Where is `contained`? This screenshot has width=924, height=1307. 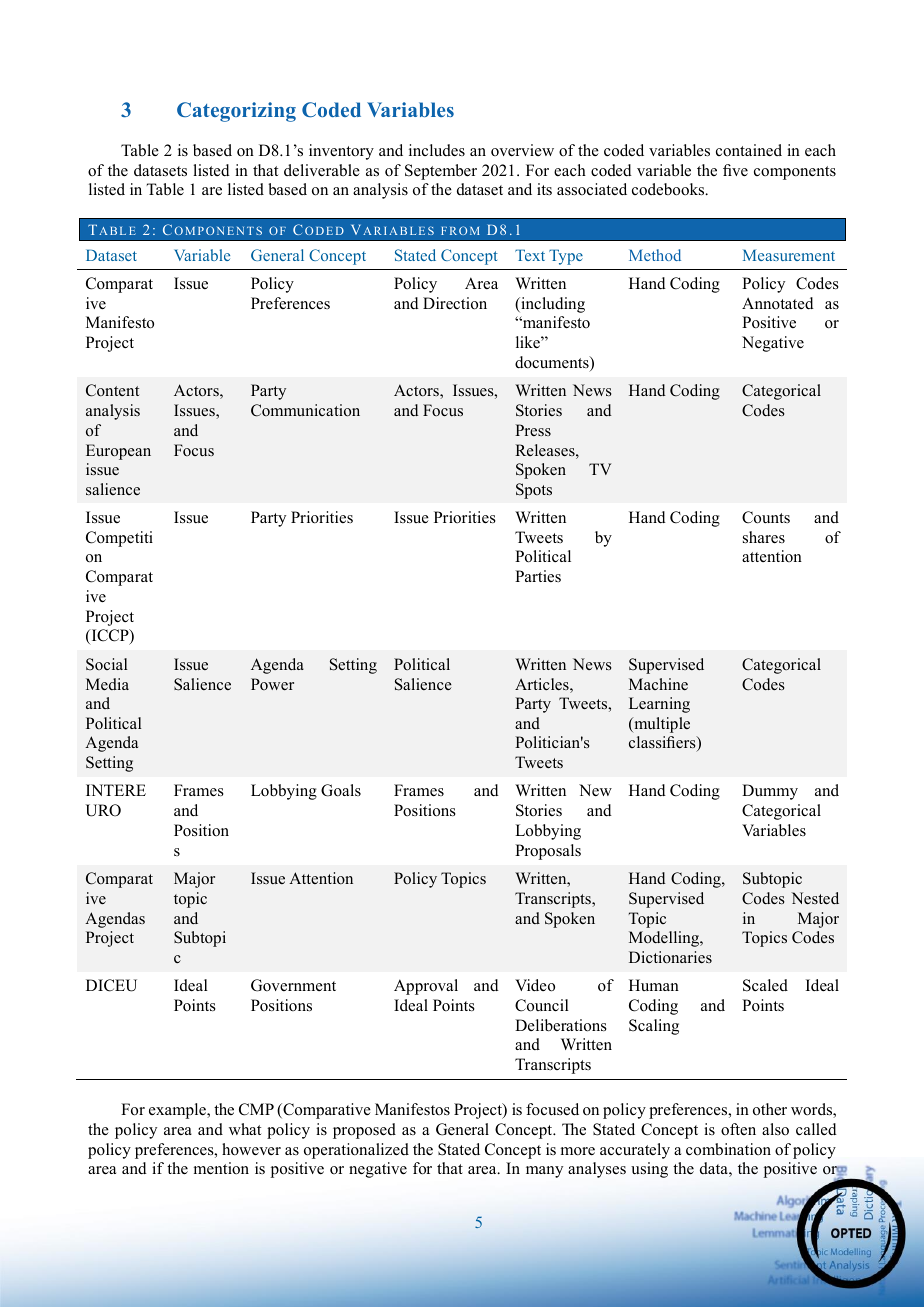 contained is located at coordinates (749, 150).
